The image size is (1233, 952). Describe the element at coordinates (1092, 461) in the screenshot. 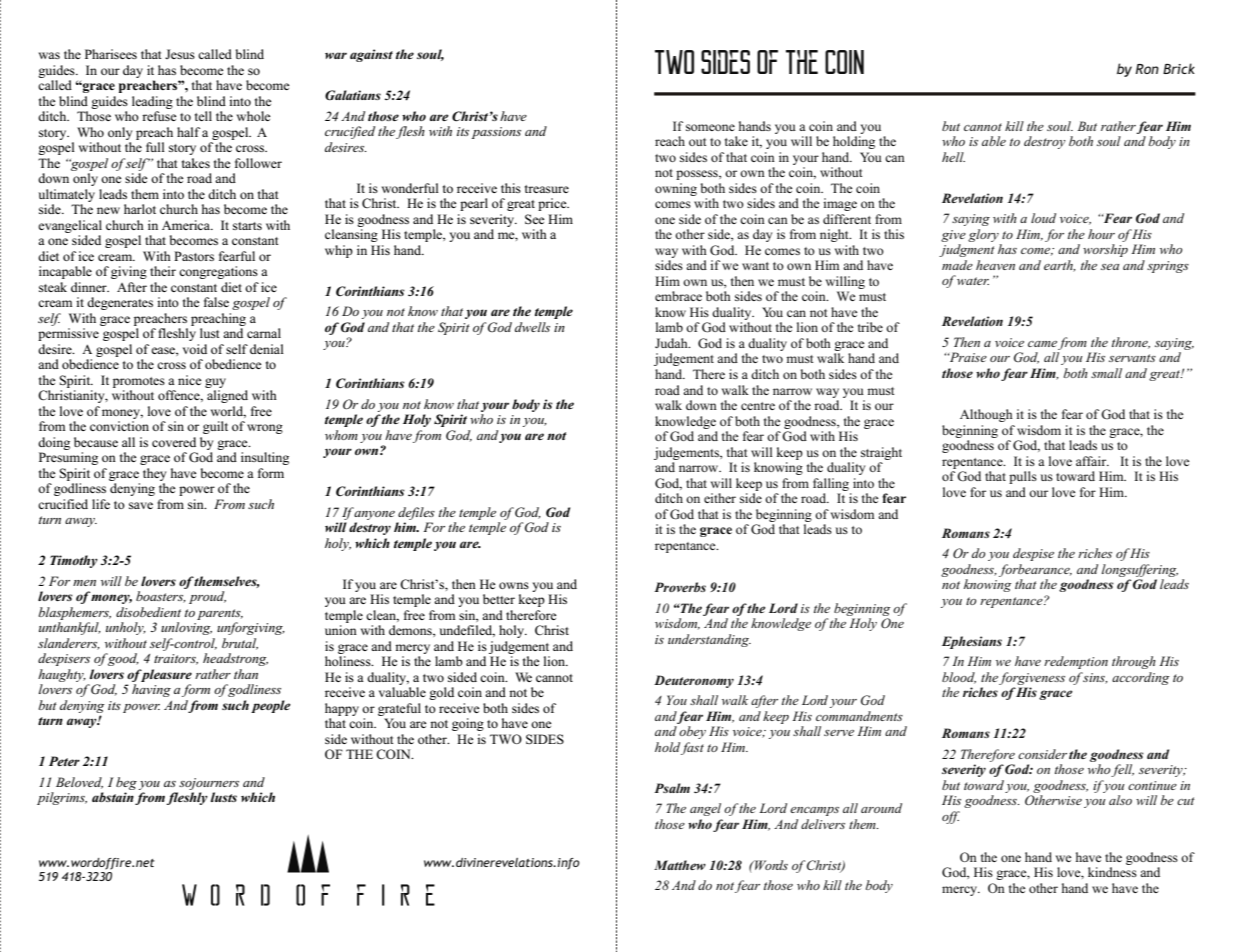

I see `affair` at that location.
